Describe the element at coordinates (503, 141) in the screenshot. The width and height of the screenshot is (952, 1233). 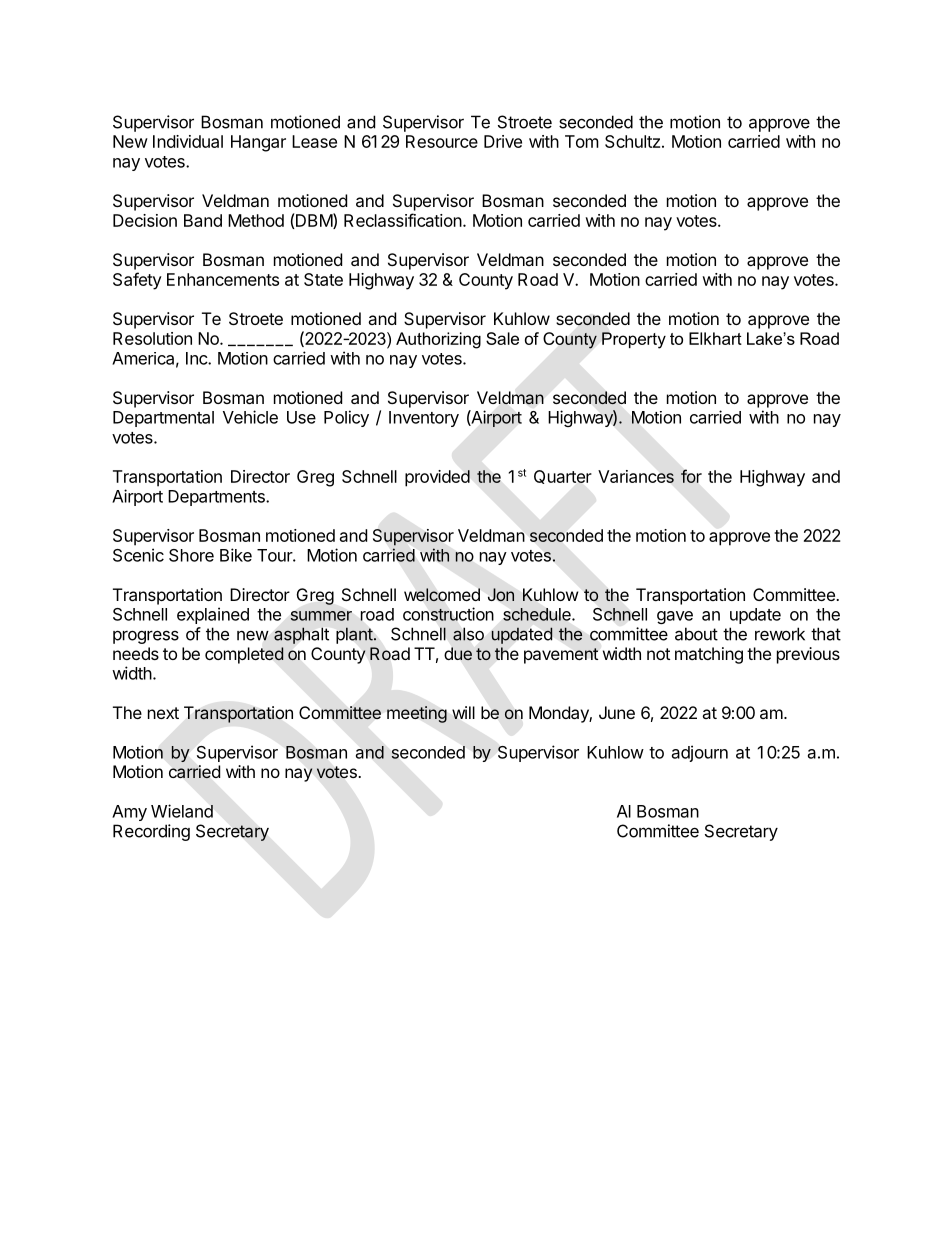
I see `Drive` at that location.
